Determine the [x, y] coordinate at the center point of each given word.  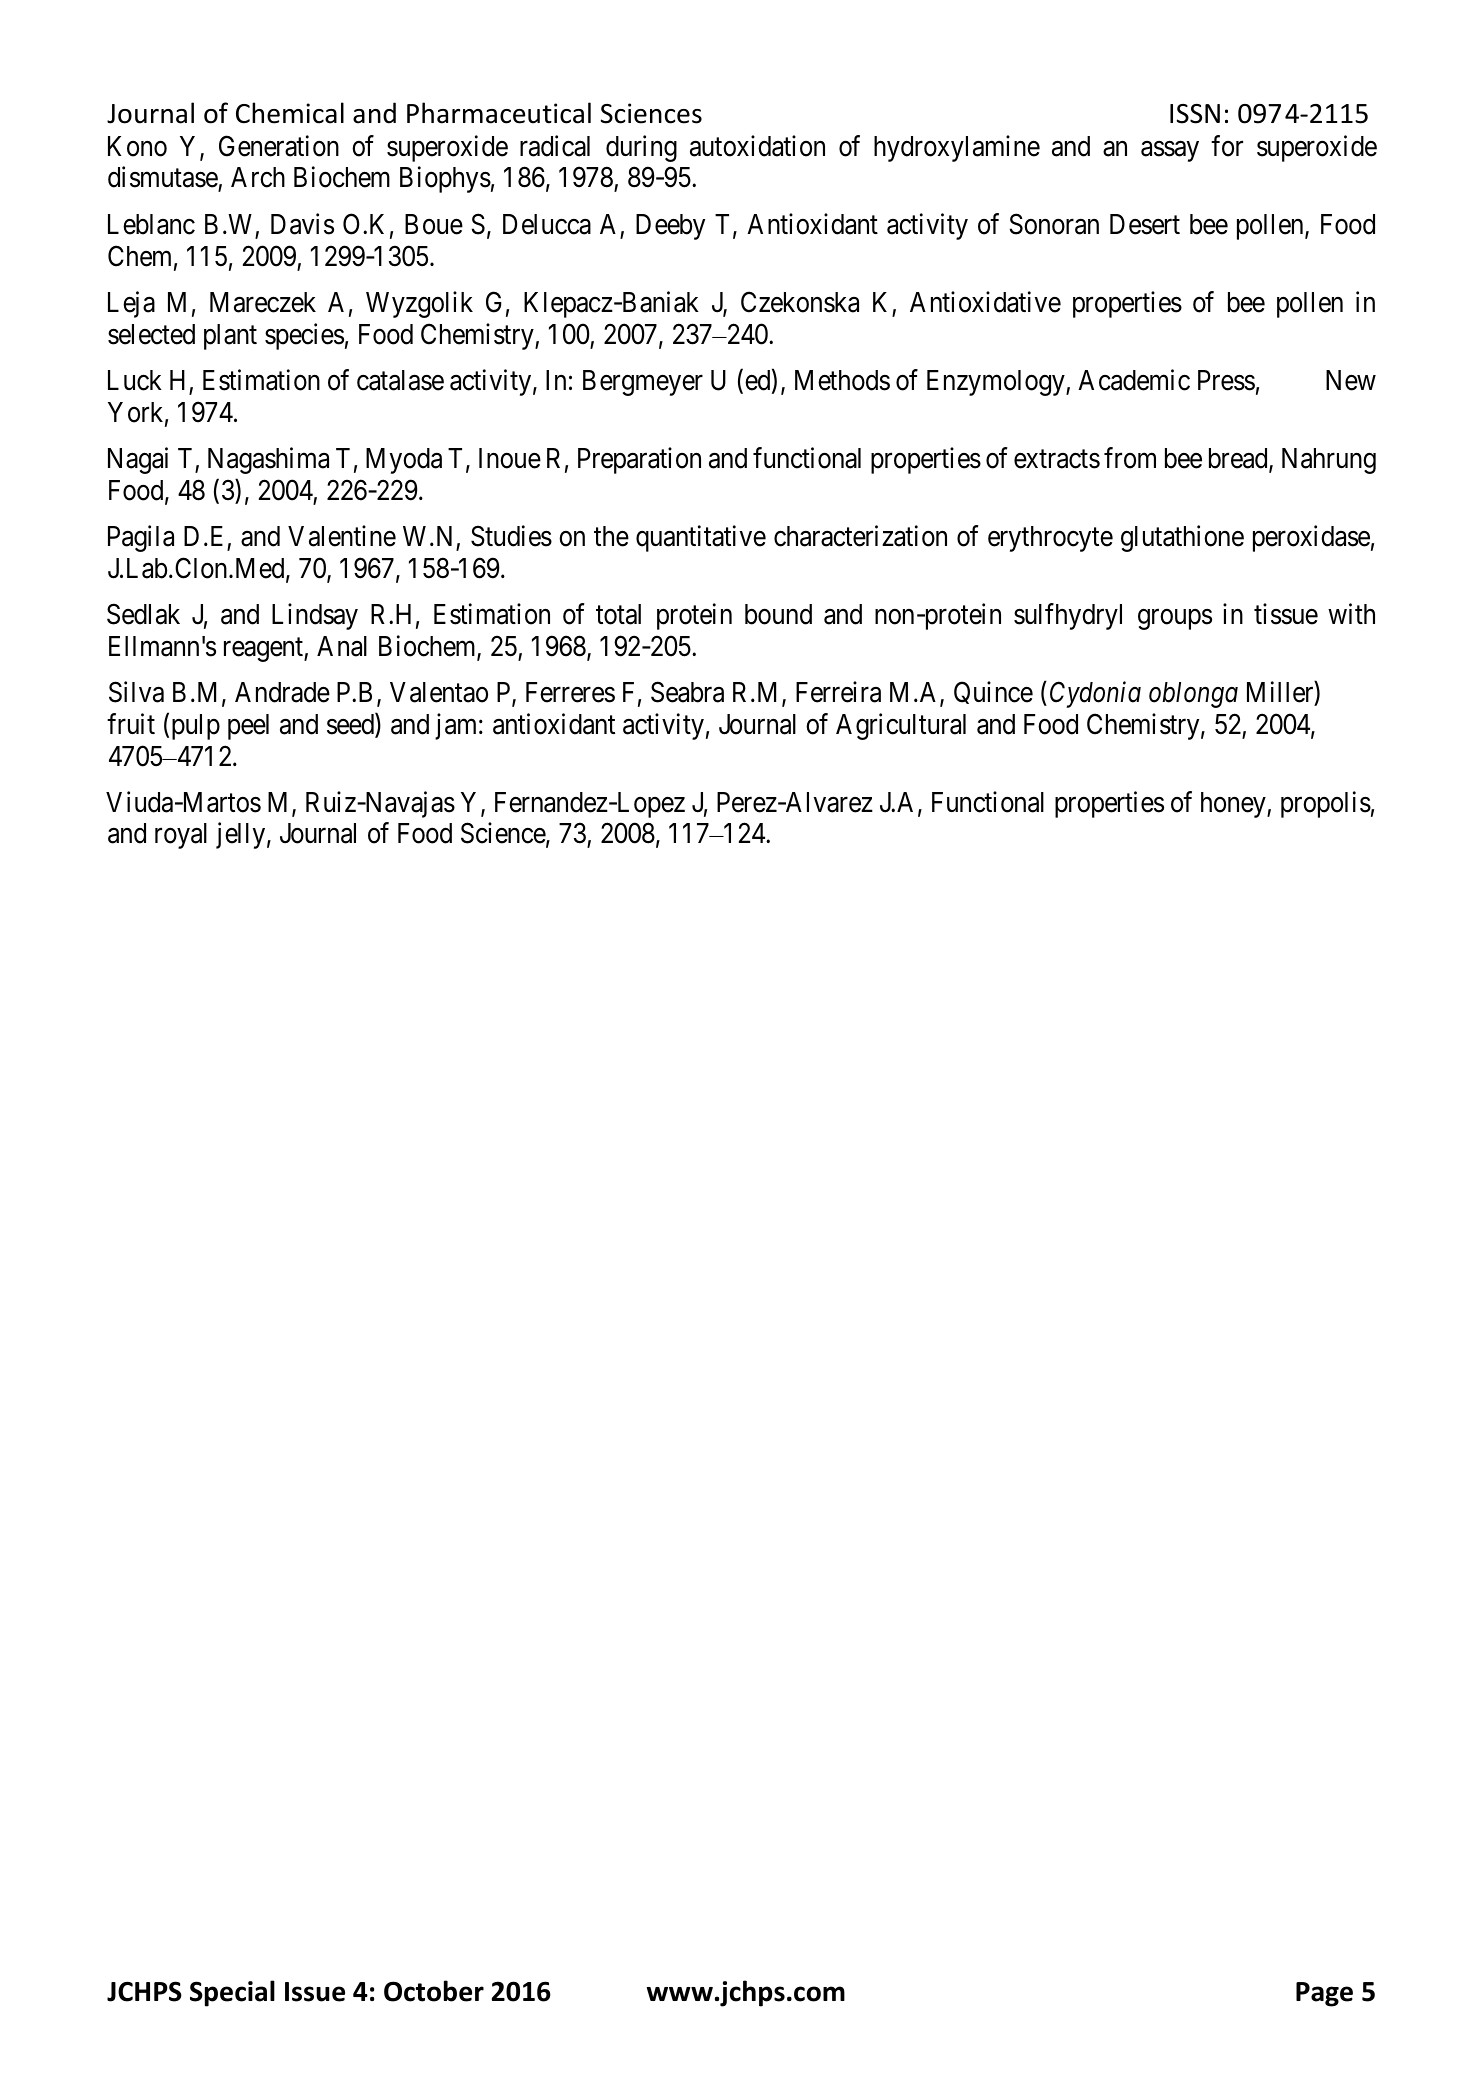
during [641, 148]
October [434, 1991]
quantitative [701, 538]
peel [248, 727]
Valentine [342, 536]
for [1227, 146]
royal [181, 836]
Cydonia [1095, 695]
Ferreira [838, 692]
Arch [258, 177]
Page [1324, 1994]
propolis [1326, 804]
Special [232, 1993]
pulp [196, 727]
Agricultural [901, 726]
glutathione [1182, 538]
